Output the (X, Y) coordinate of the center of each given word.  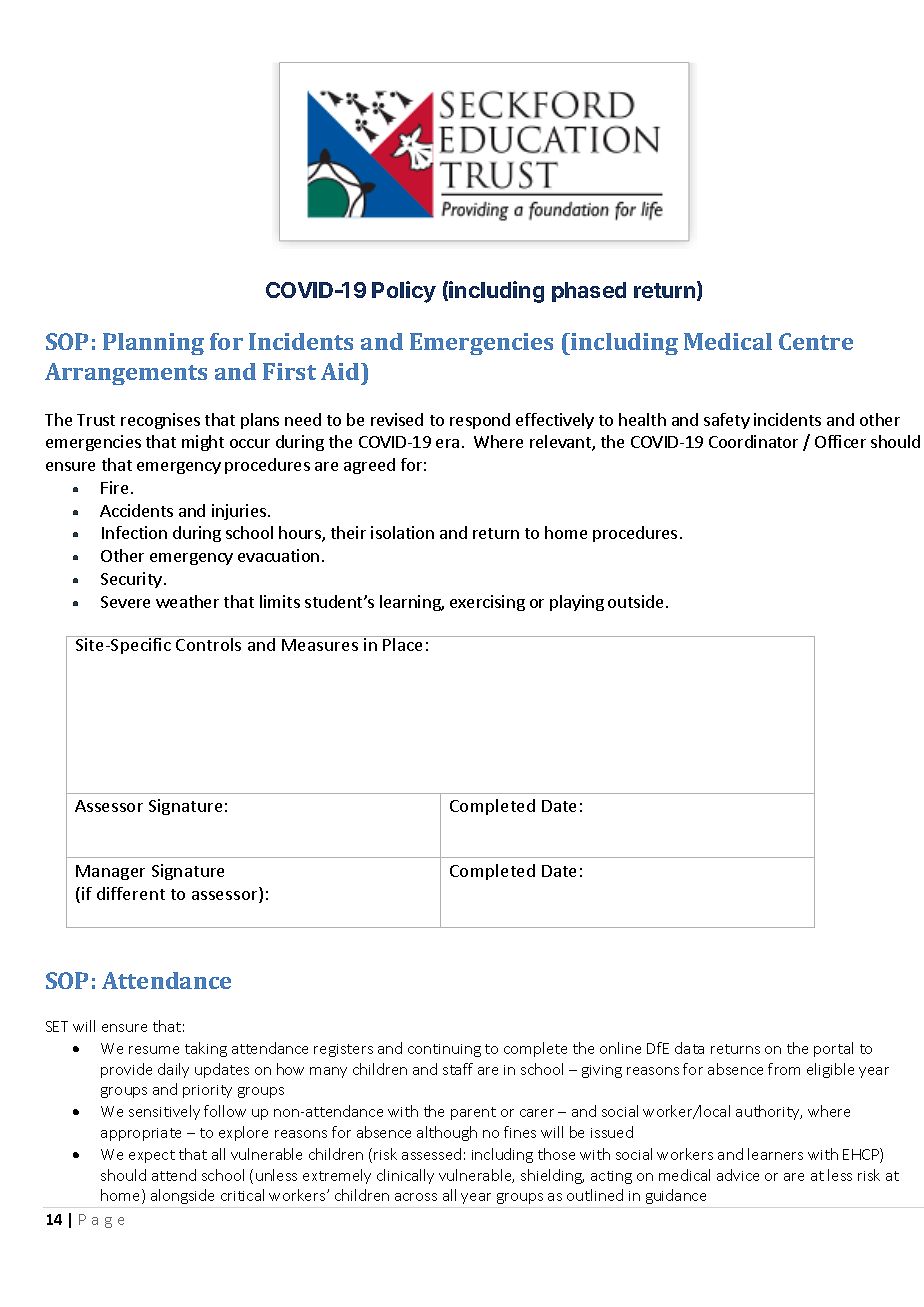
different (131, 893)
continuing (444, 1050)
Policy (404, 292)
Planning (153, 344)
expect (152, 1156)
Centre (816, 341)
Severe (125, 602)
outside (635, 601)
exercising (487, 603)
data (689, 1048)
